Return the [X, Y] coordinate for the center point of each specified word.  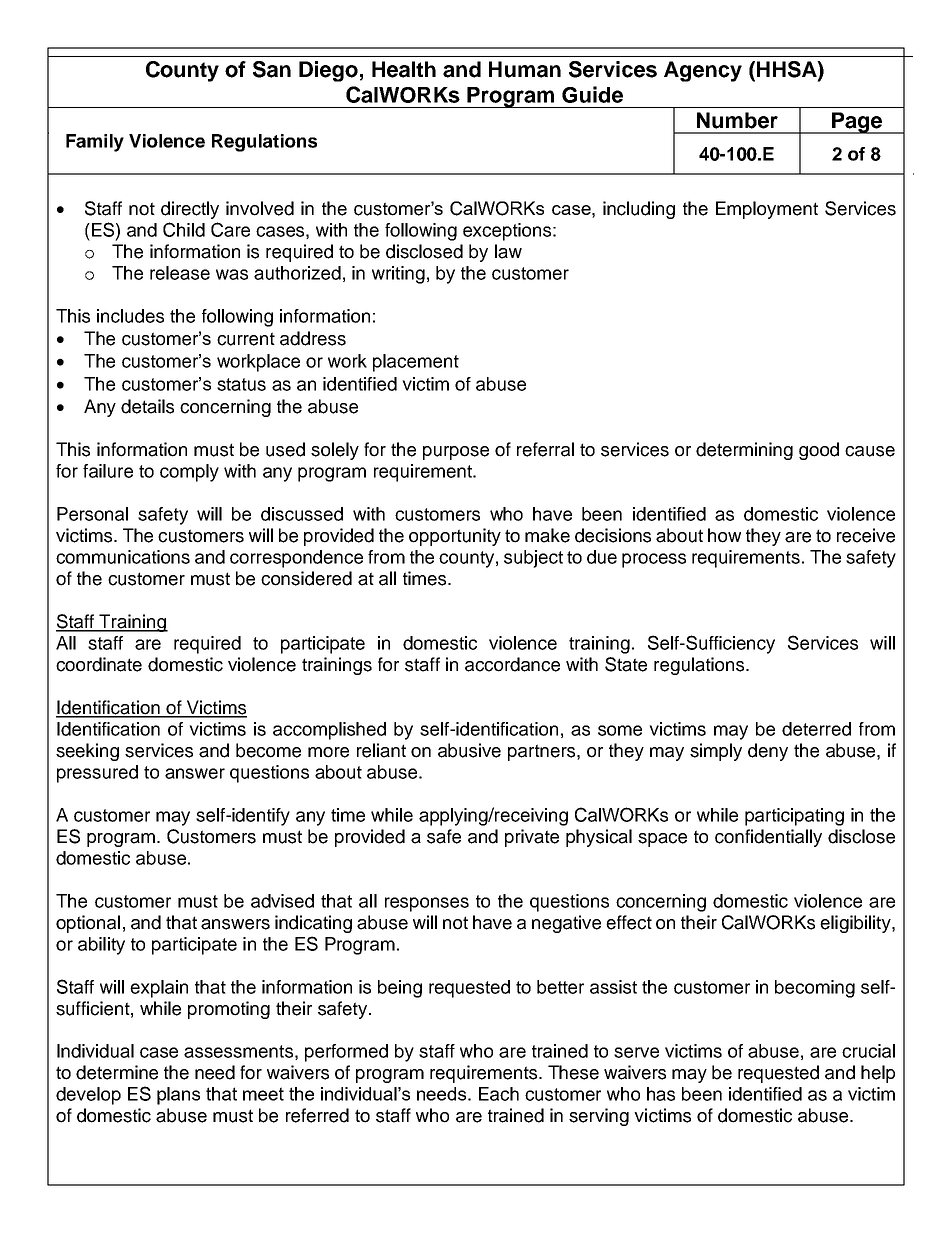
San [272, 69]
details [147, 406]
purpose [456, 453]
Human [525, 69]
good [819, 451]
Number [737, 120]
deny [768, 752]
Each [499, 1094]
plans [178, 1096]
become [268, 750]
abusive [469, 750]
